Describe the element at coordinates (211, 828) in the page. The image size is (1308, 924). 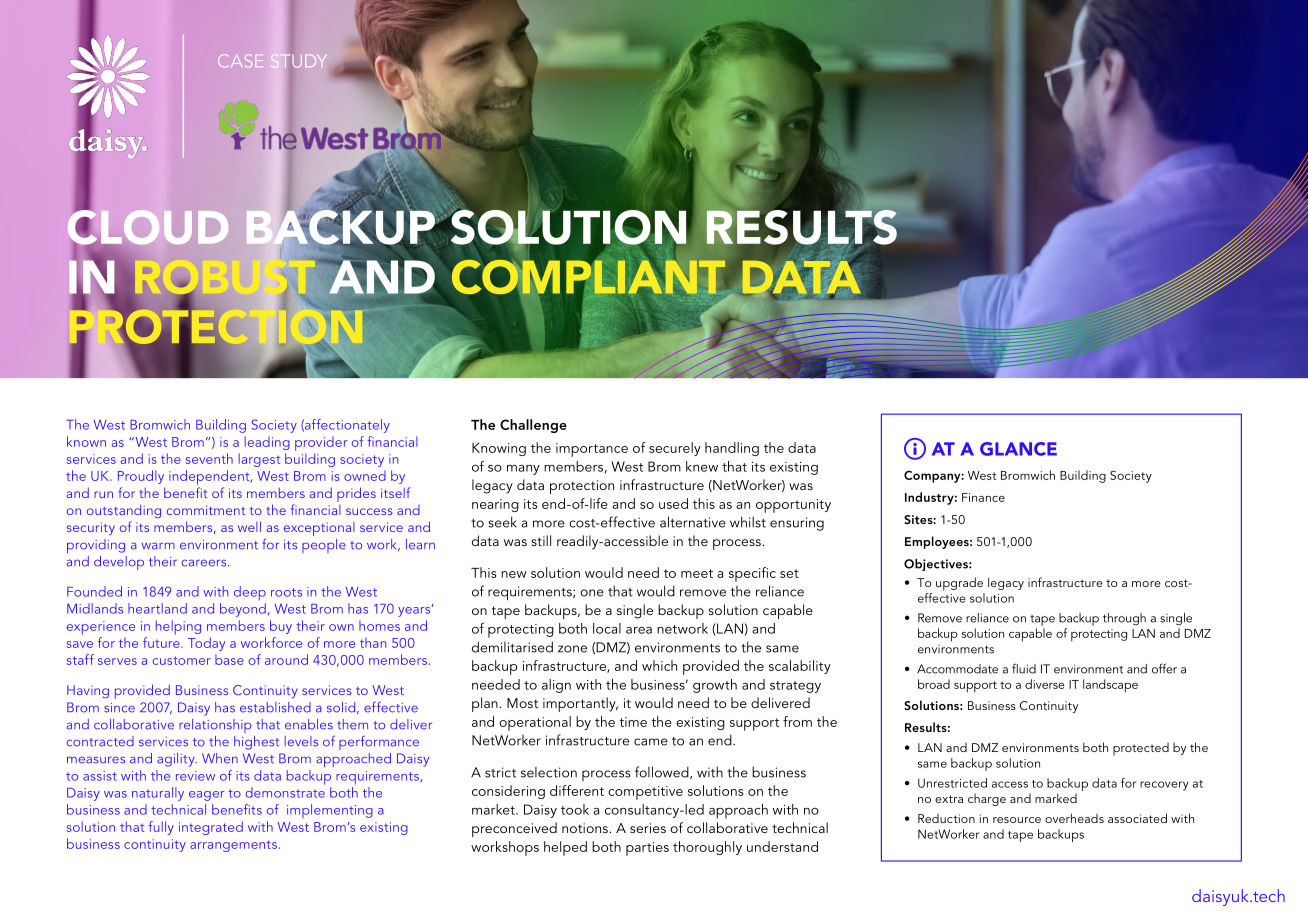
I see `integrated` at that location.
